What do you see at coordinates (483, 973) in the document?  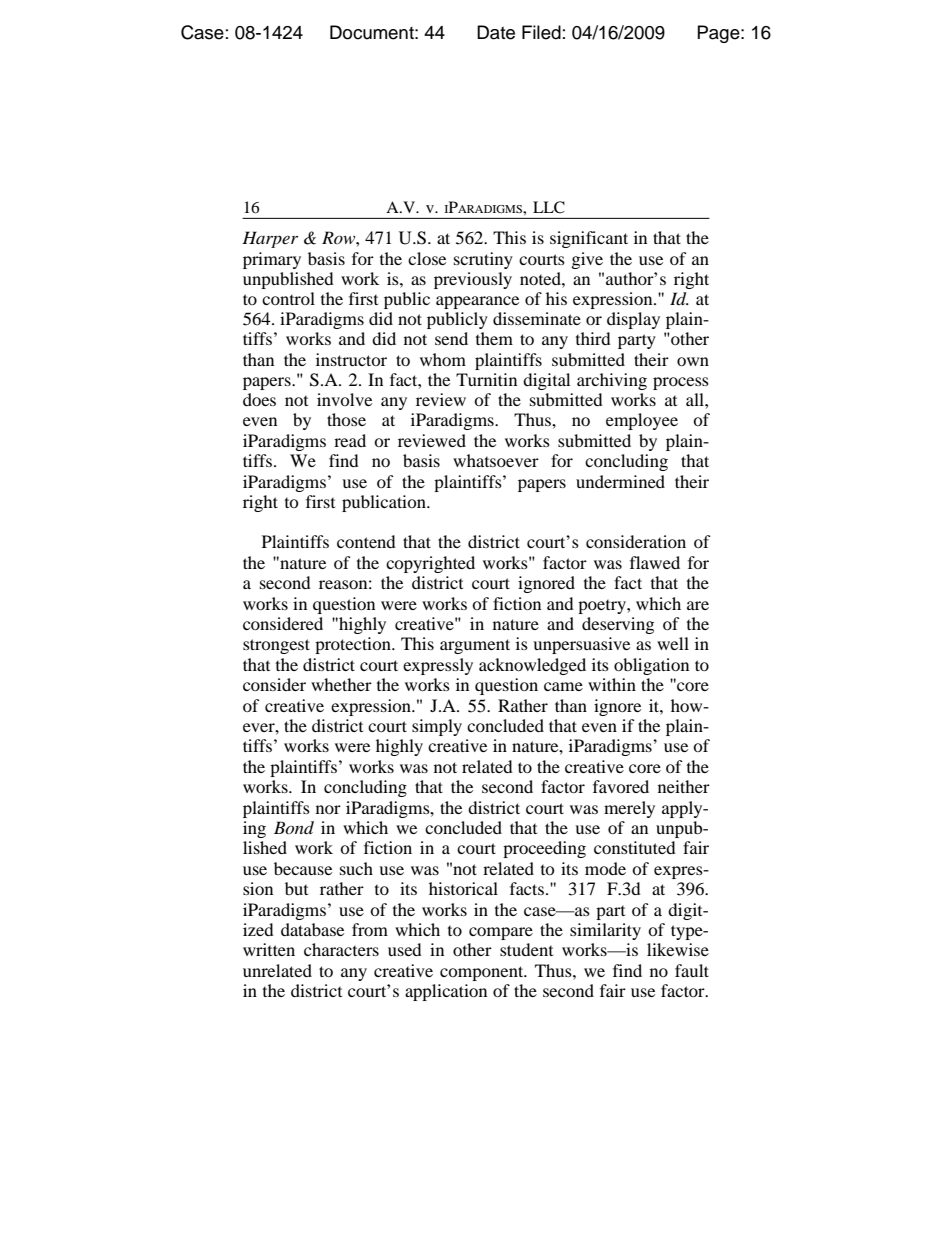 I see `component` at bounding box center [483, 973].
